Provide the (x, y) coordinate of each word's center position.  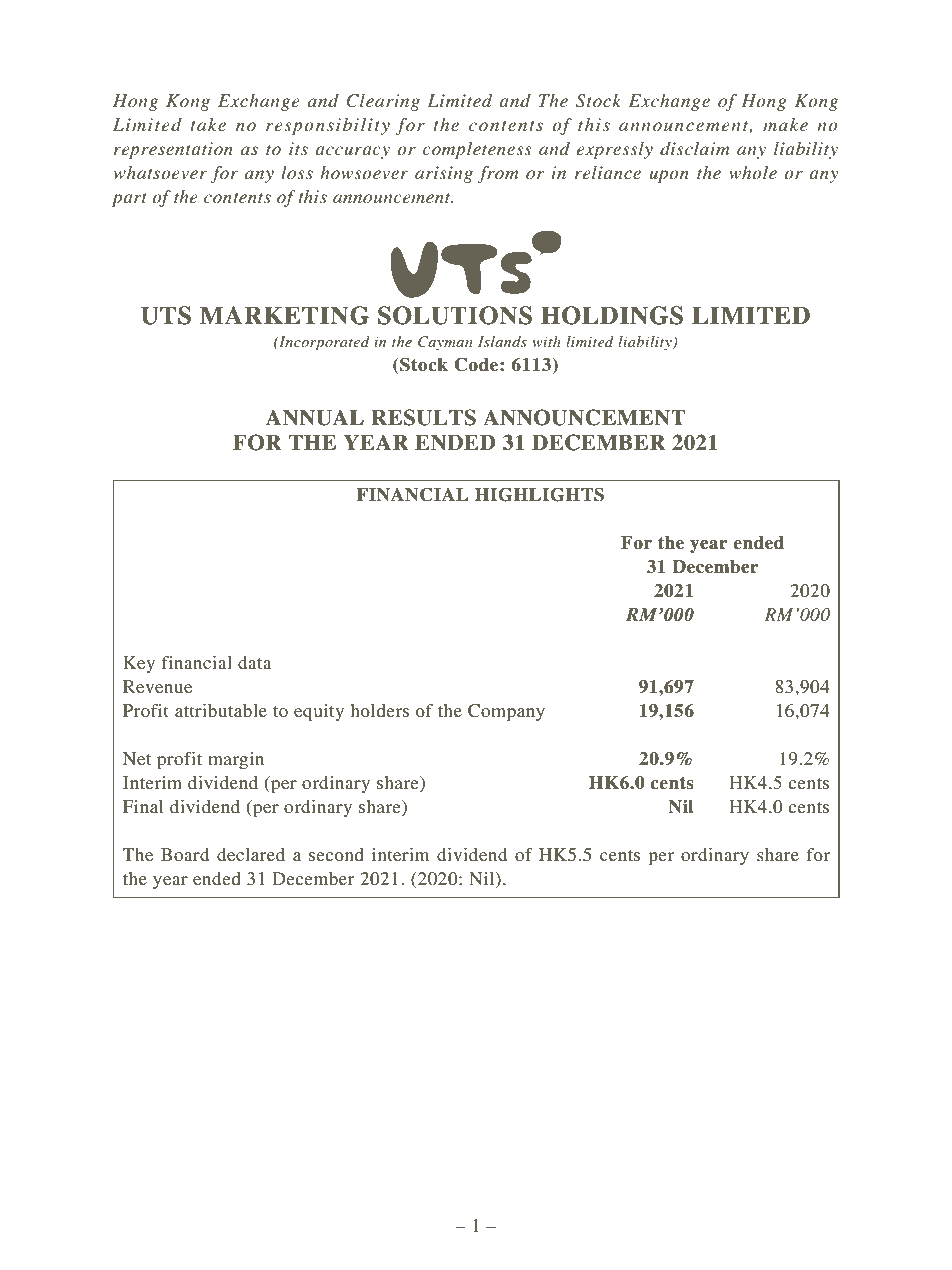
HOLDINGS (612, 315)
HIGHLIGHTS (539, 494)
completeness (477, 150)
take (208, 124)
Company (506, 712)
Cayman (445, 343)
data (255, 662)
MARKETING (284, 315)
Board (185, 854)
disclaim (695, 148)
